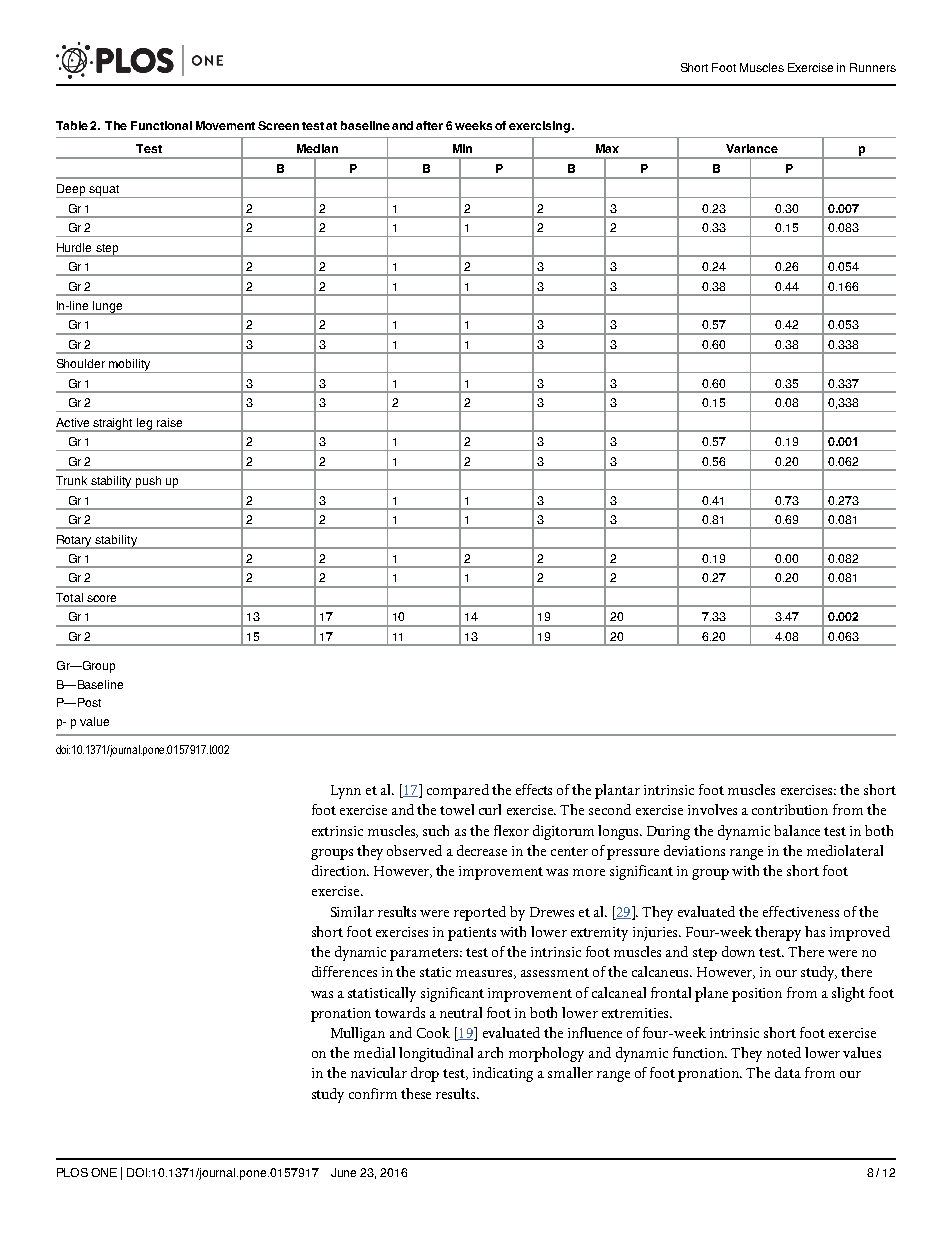 The height and width of the image is (1233, 952). What do you see at coordinates (72, 1172) in the image?
I see `PLOS` at bounding box center [72, 1172].
